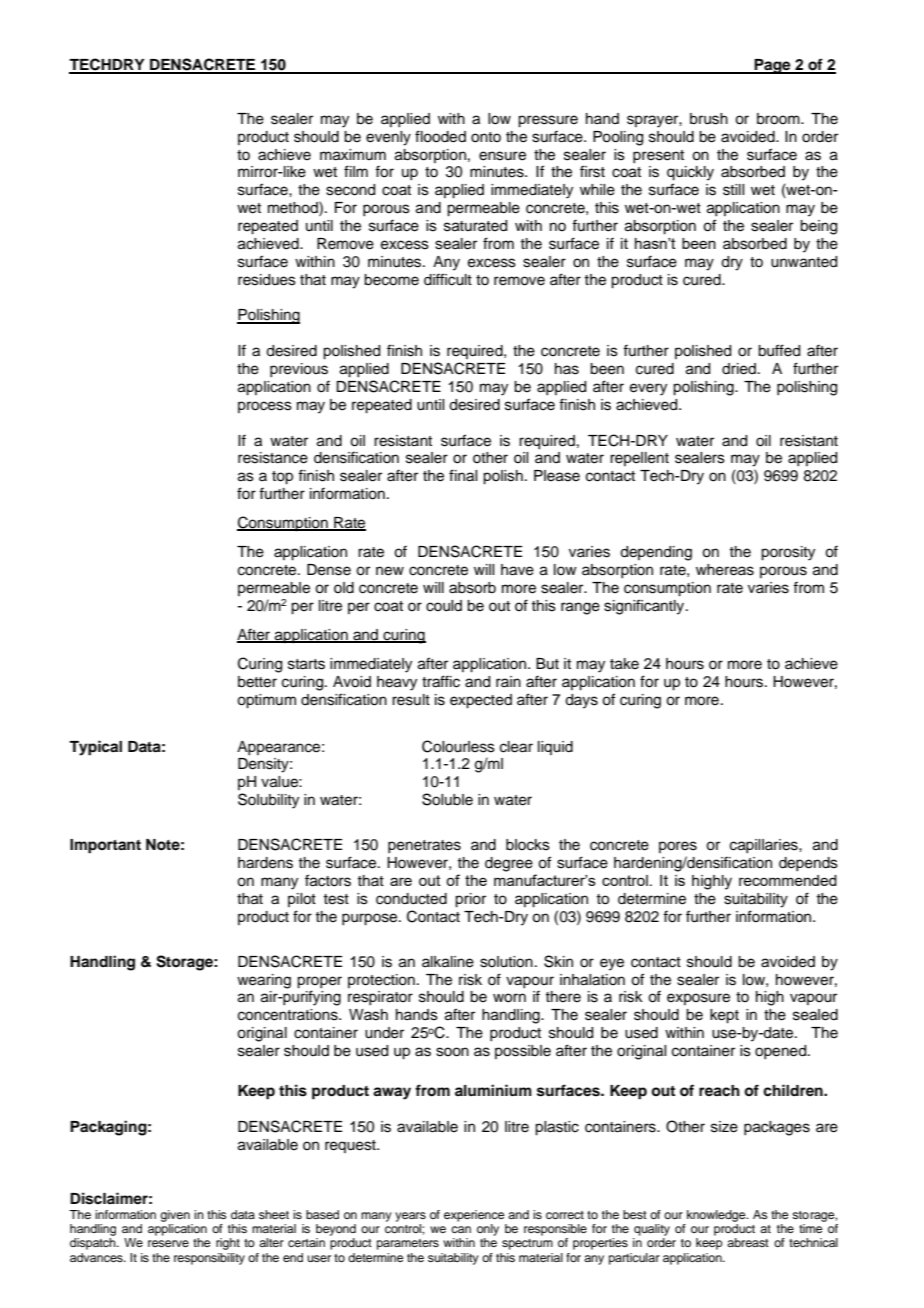 The width and height of the screenshot is (924, 1308). Describe the element at coordinates (441, 681) in the screenshot. I see `traffic` at that location.
